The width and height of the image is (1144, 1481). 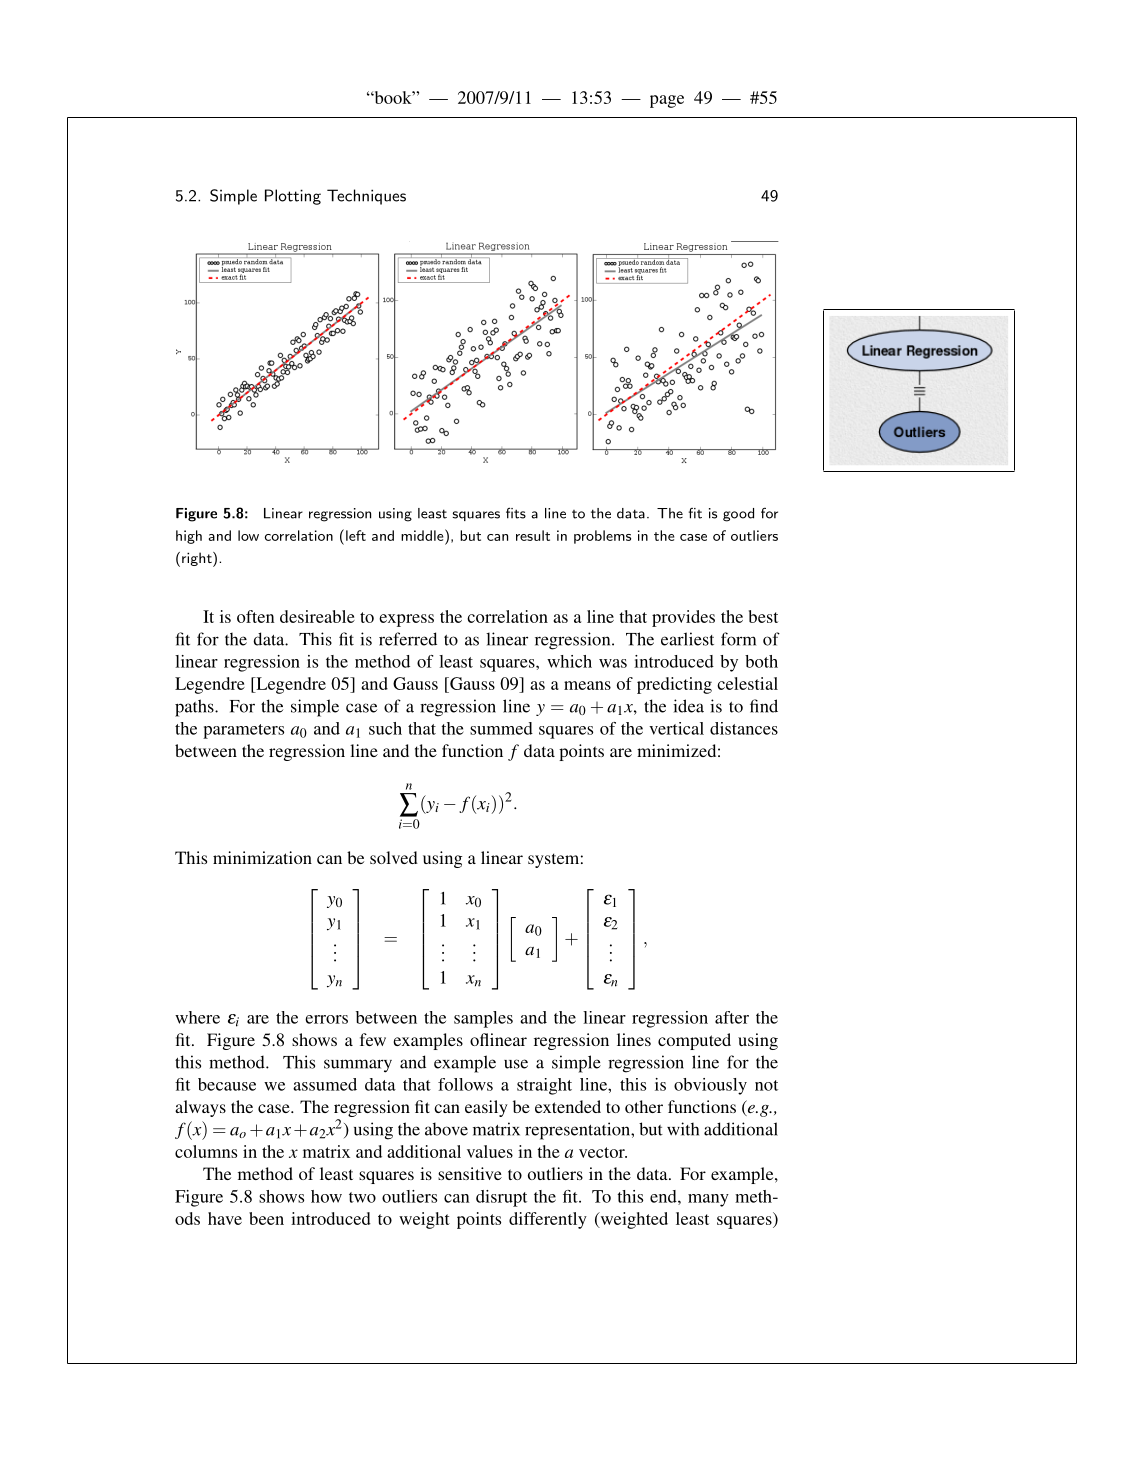 What do you see at coordinates (687, 639) in the image?
I see `earliest` at bounding box center [687, 639].
